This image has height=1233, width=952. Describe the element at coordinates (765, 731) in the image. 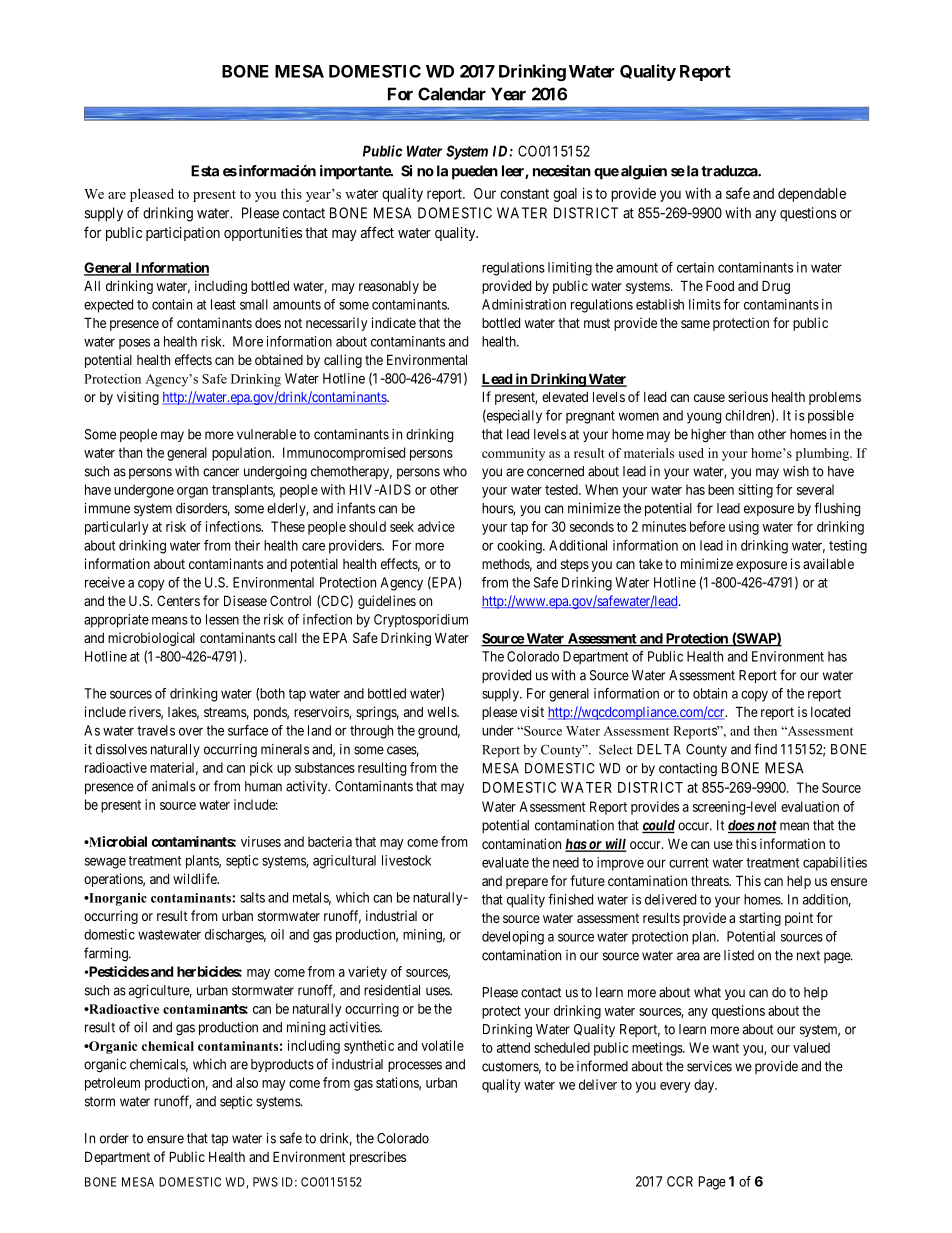

I see `then` at that location.
